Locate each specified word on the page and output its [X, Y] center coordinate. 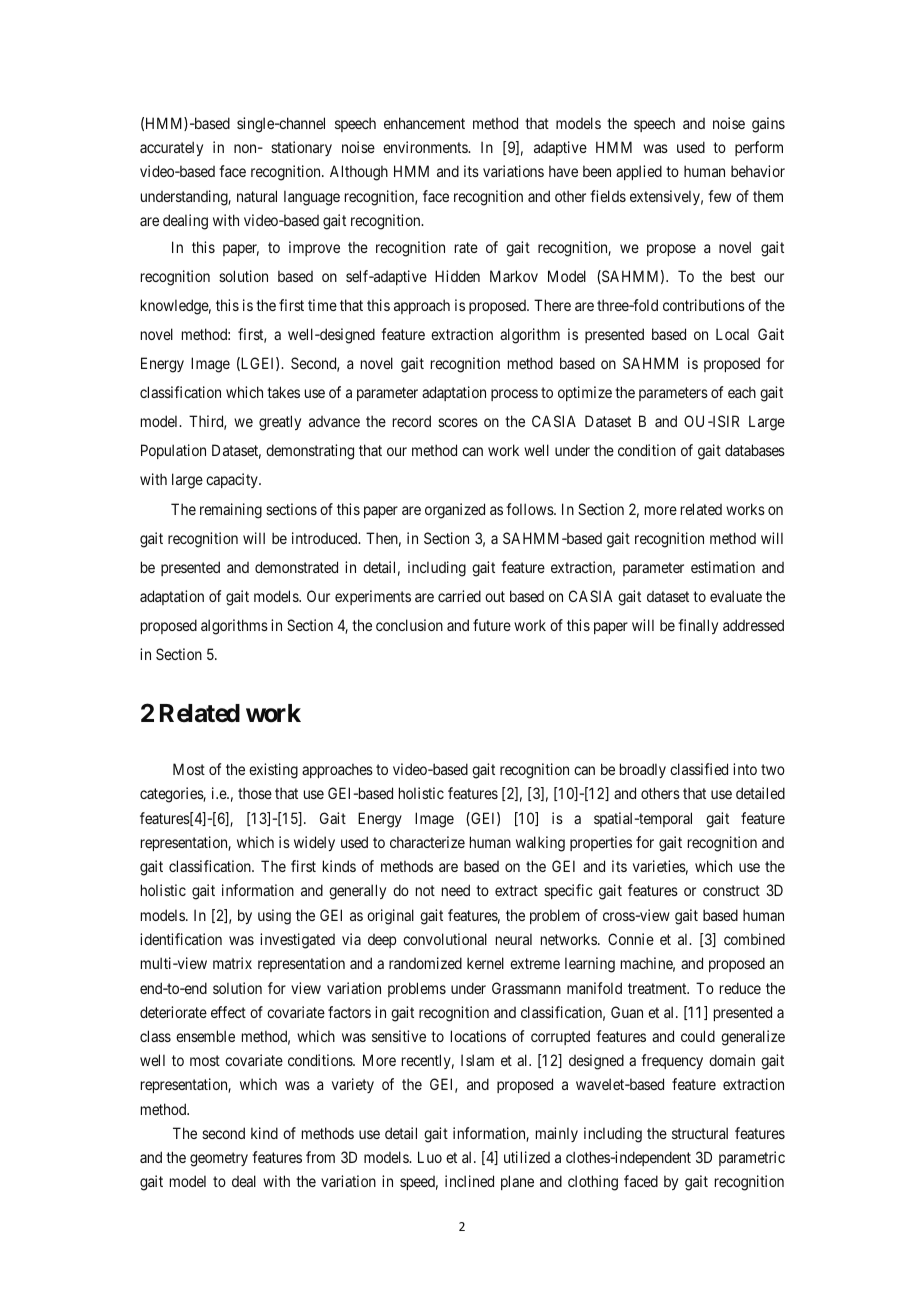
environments [426, 147]
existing [273, 771]
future [492, 625]
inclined [469, 1181]
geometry [219, 1159]
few [719, 196]
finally [698, 626]
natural [257, 196]
